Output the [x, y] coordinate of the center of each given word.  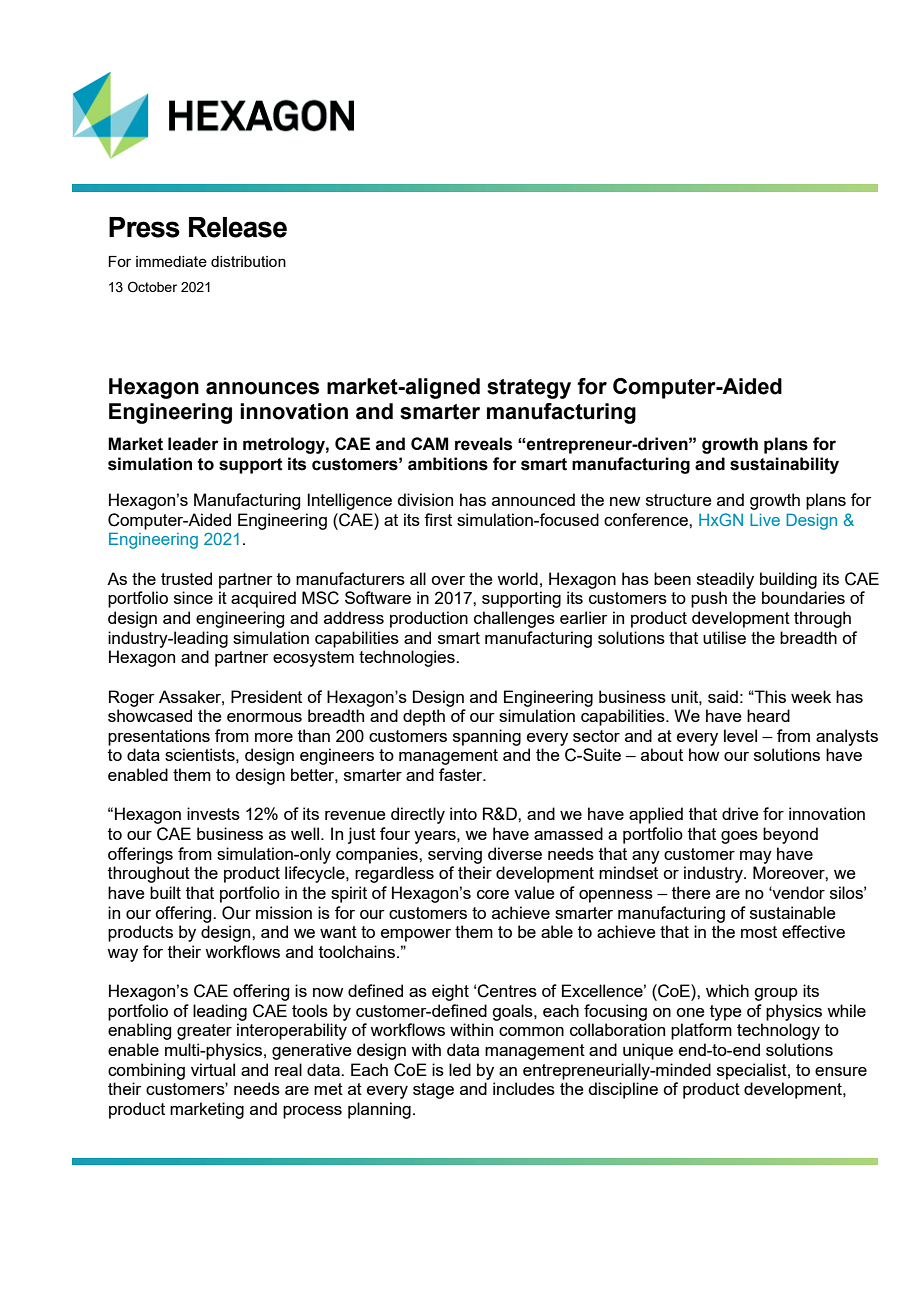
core [493, 894]
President [266, 696]
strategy [529, 389]
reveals [483, 444]
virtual [213, 1069]
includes [524, 1088]
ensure [841, 1071]
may [756, 857]
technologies [408, 658]
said [723, 696]
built [165, 892]
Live [765, 519]
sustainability [784, 465]
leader [193, 444]
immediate [171, 261]
